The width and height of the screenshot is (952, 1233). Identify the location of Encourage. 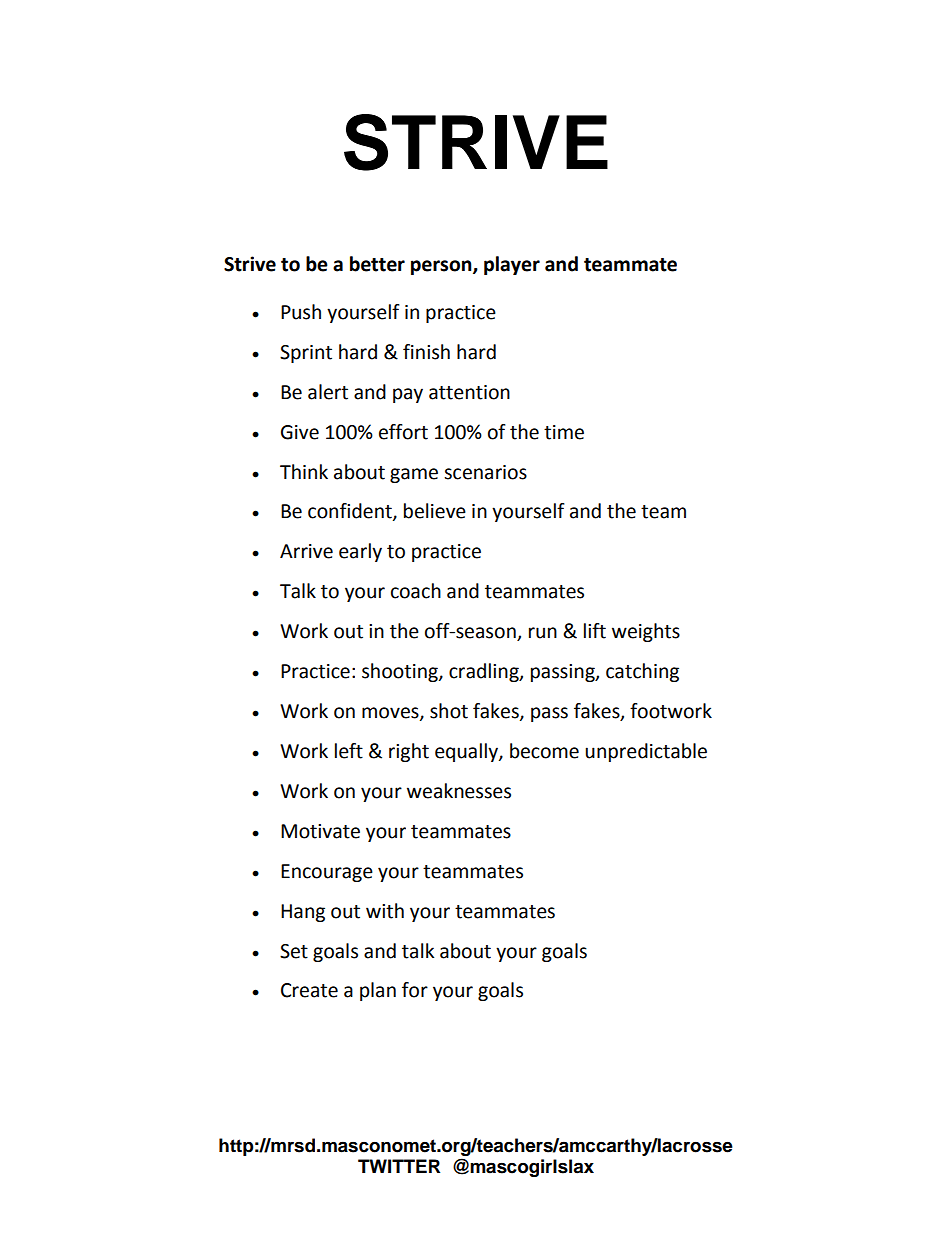
(327, 873).
